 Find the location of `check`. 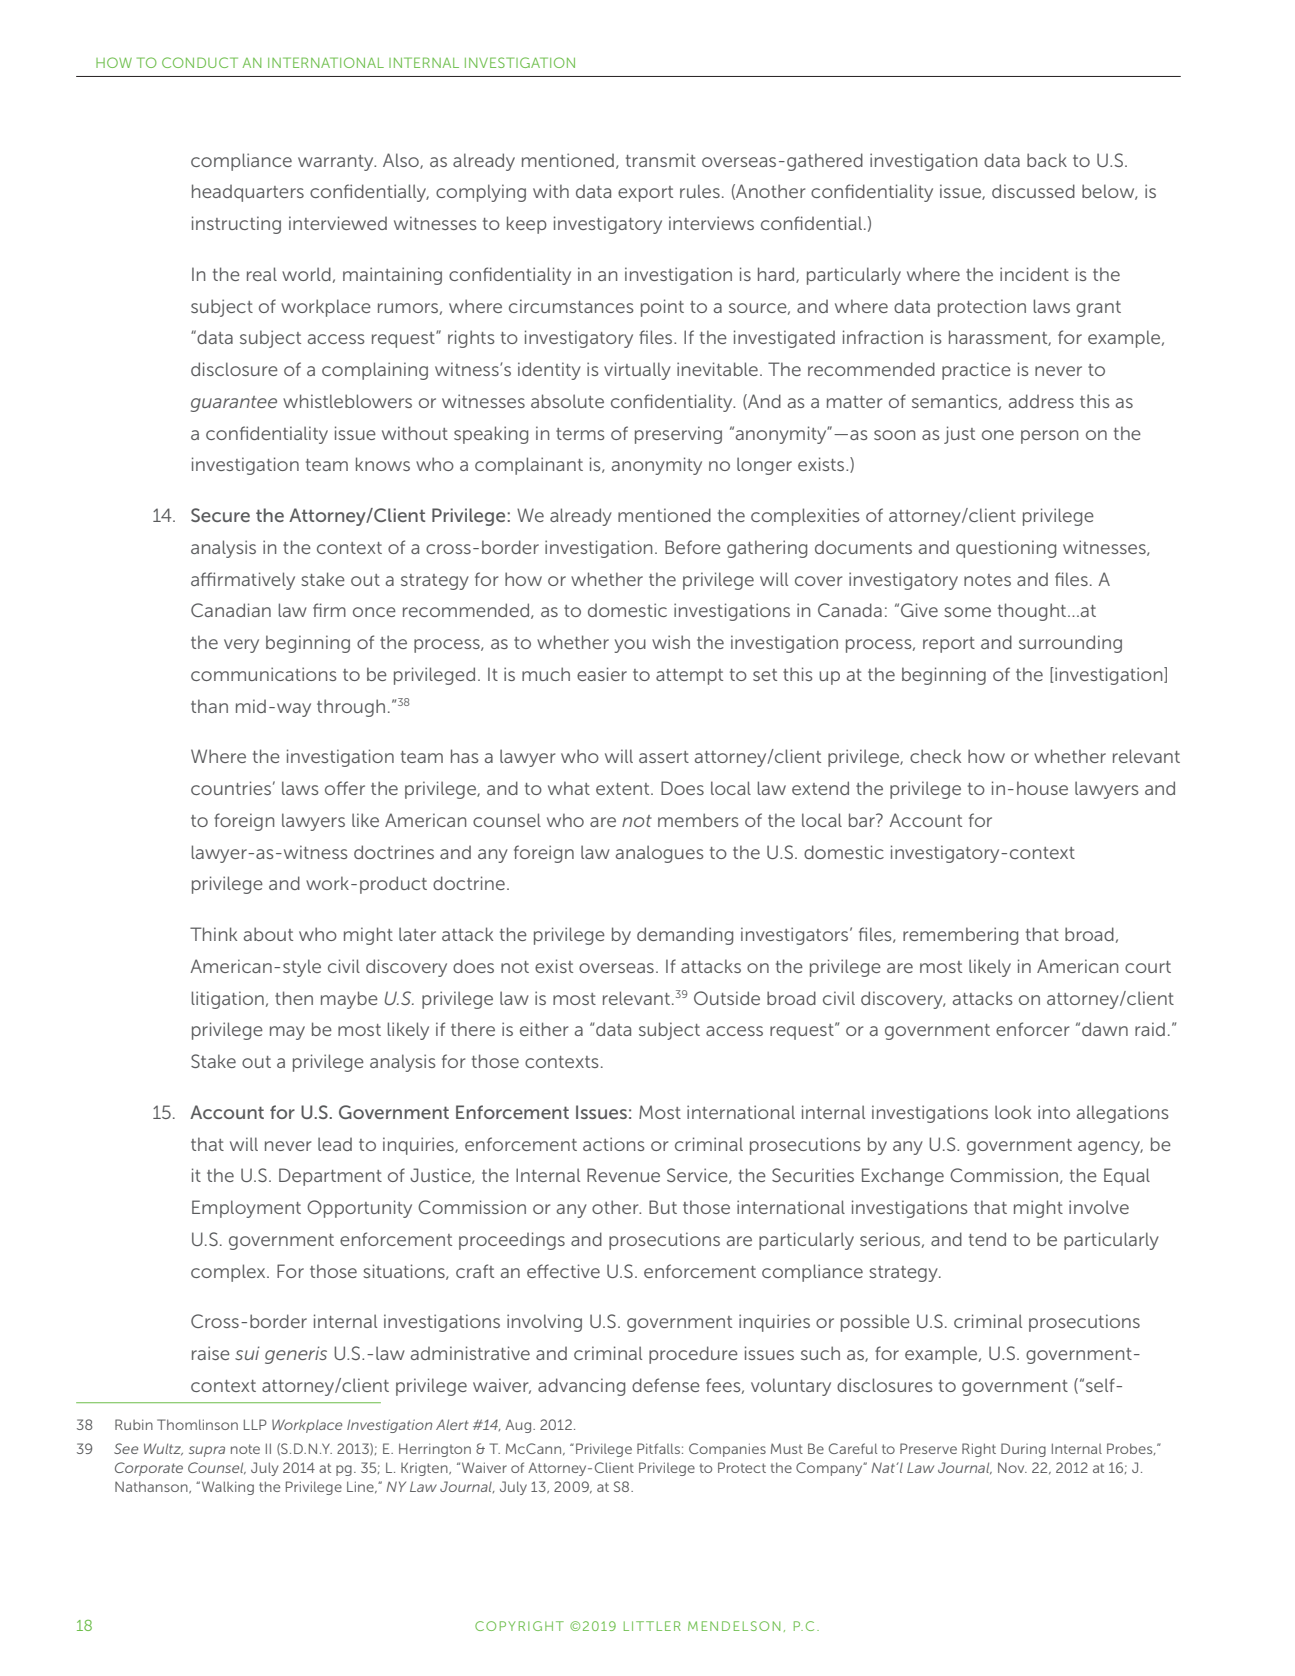

check is located at coordinates (935, 756).
